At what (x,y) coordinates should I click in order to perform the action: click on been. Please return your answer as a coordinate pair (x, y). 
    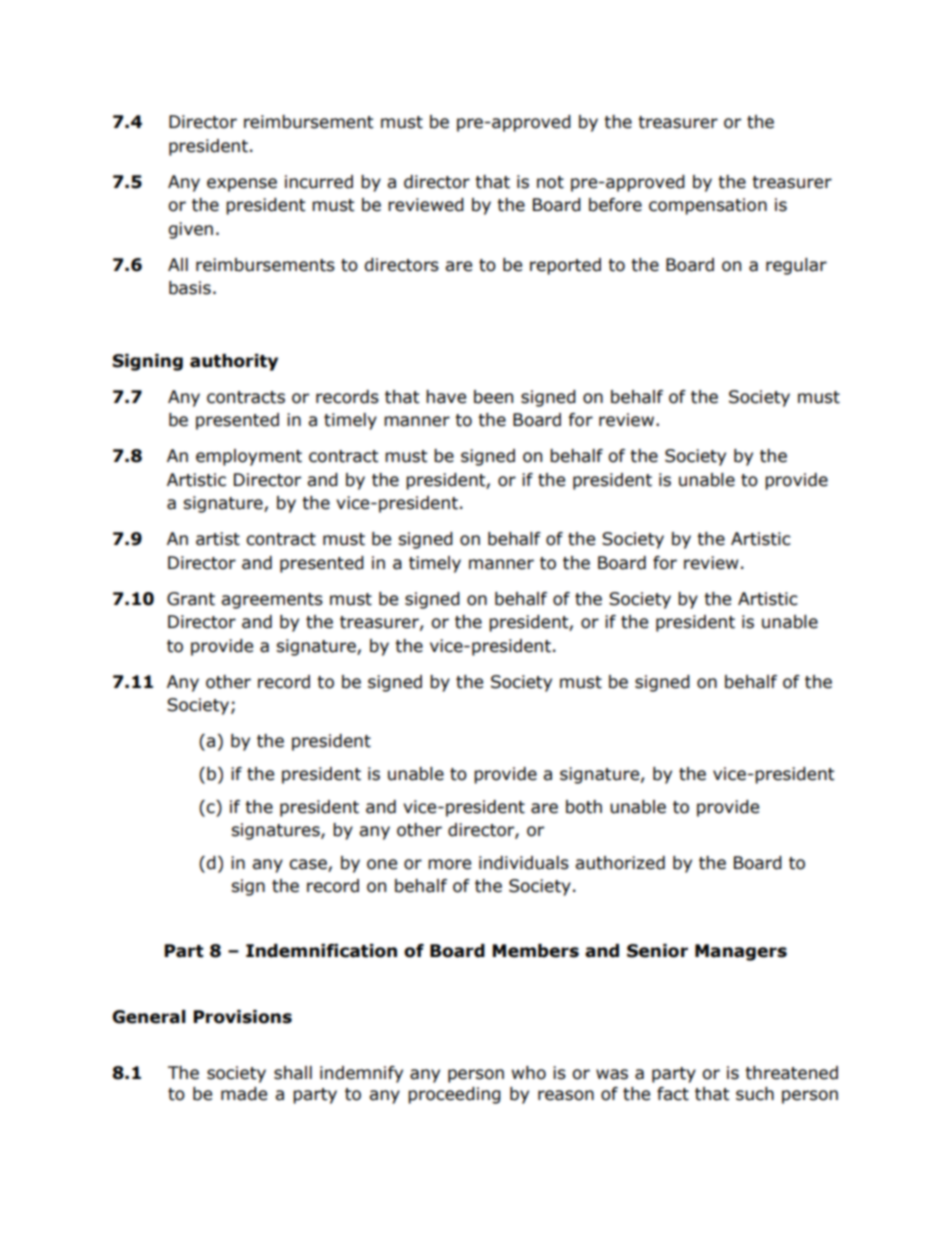
    Looking at the image, I should click on (493, 397).
